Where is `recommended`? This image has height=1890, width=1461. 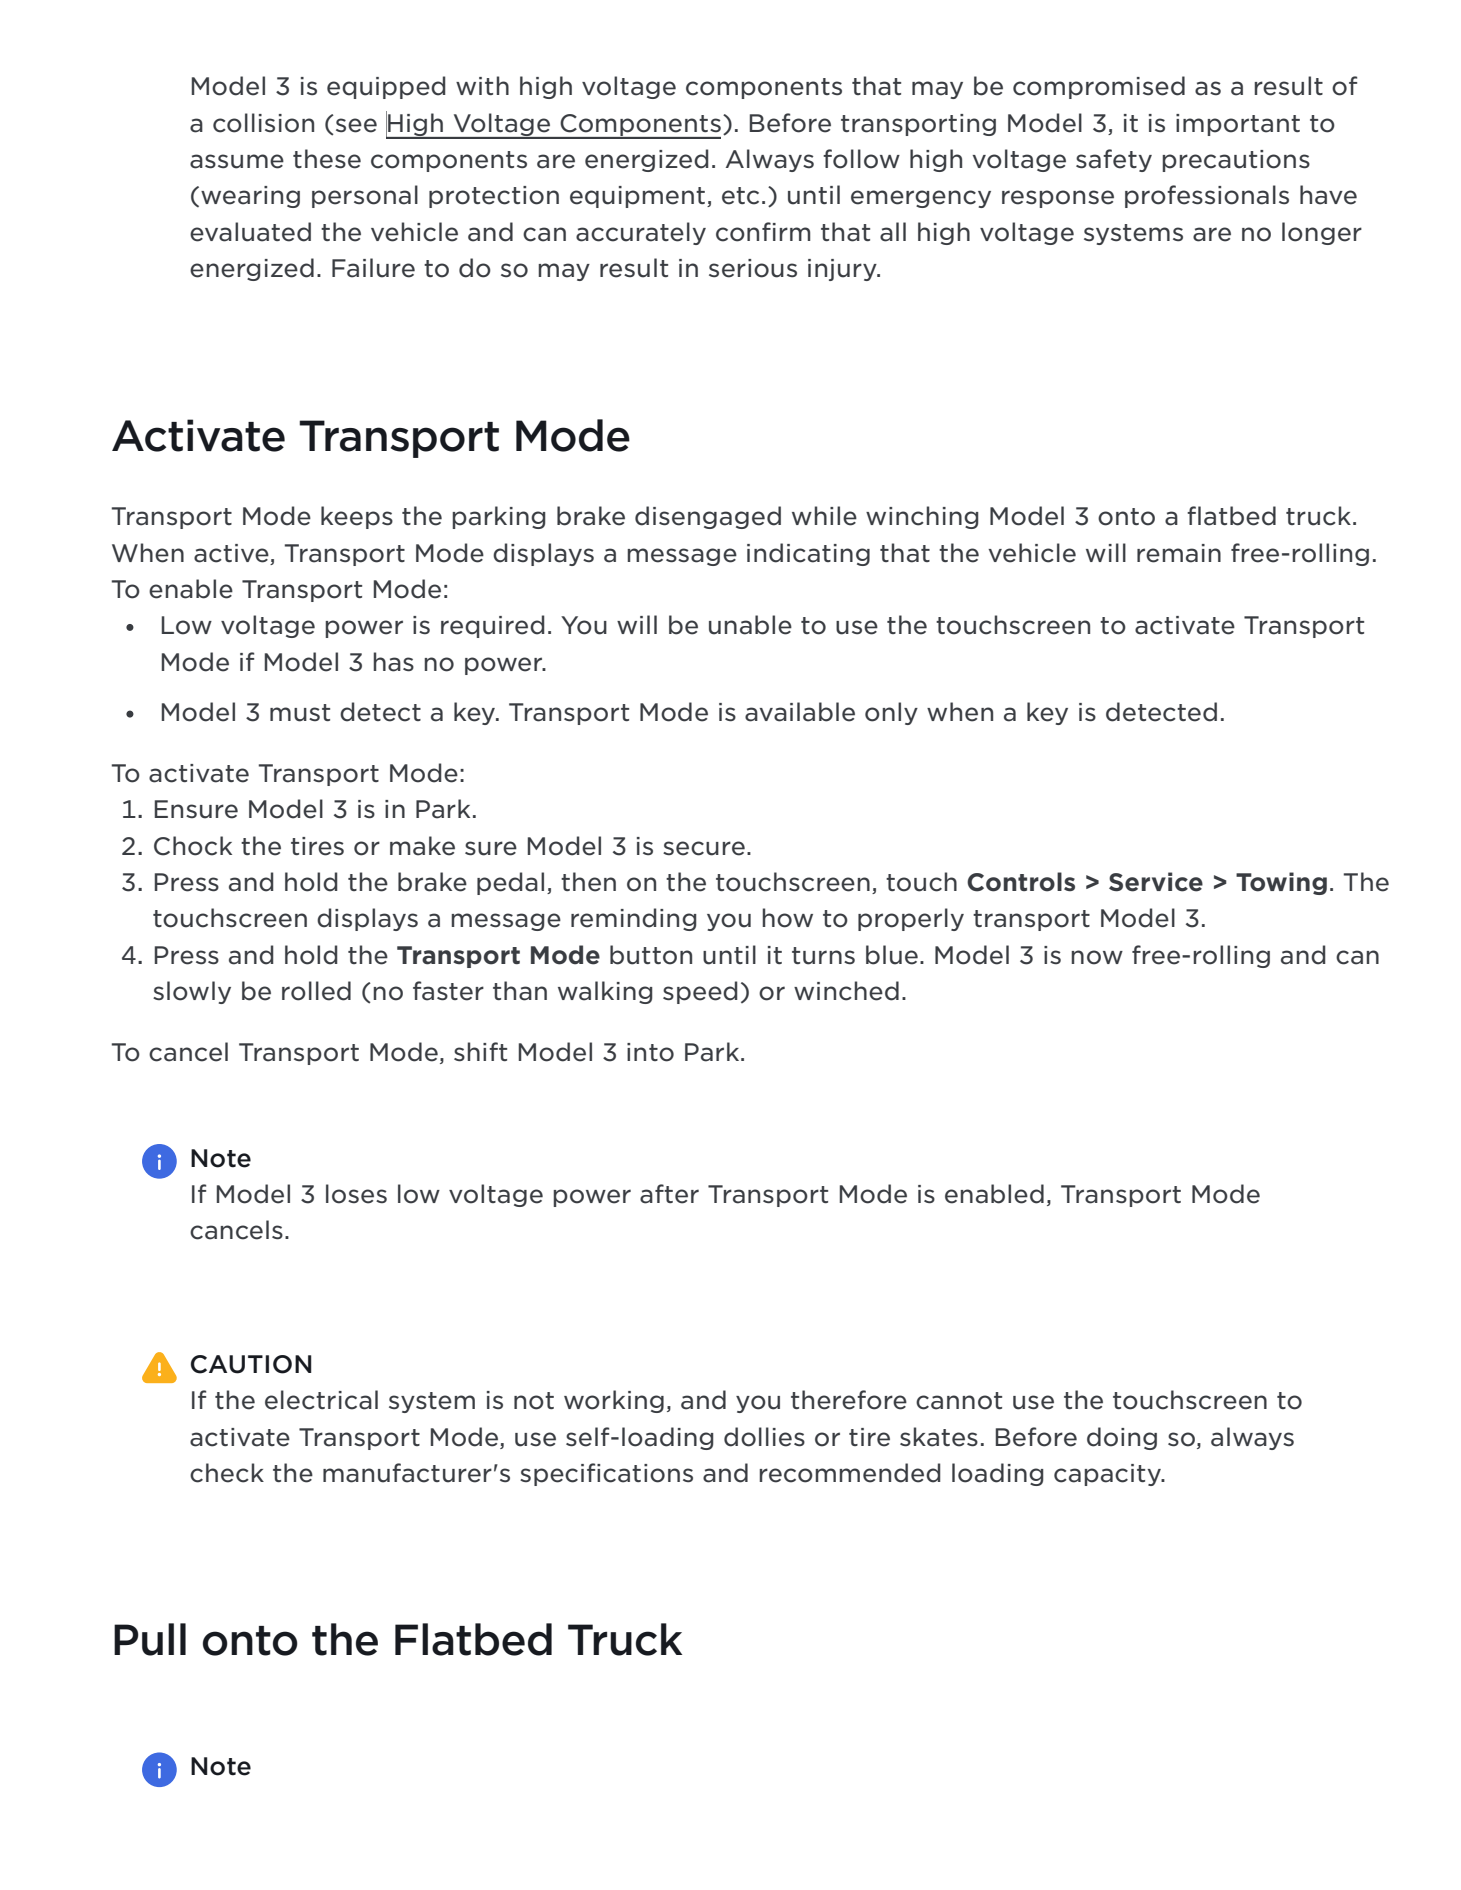
recommended is located at coordinates (850, 1473).
